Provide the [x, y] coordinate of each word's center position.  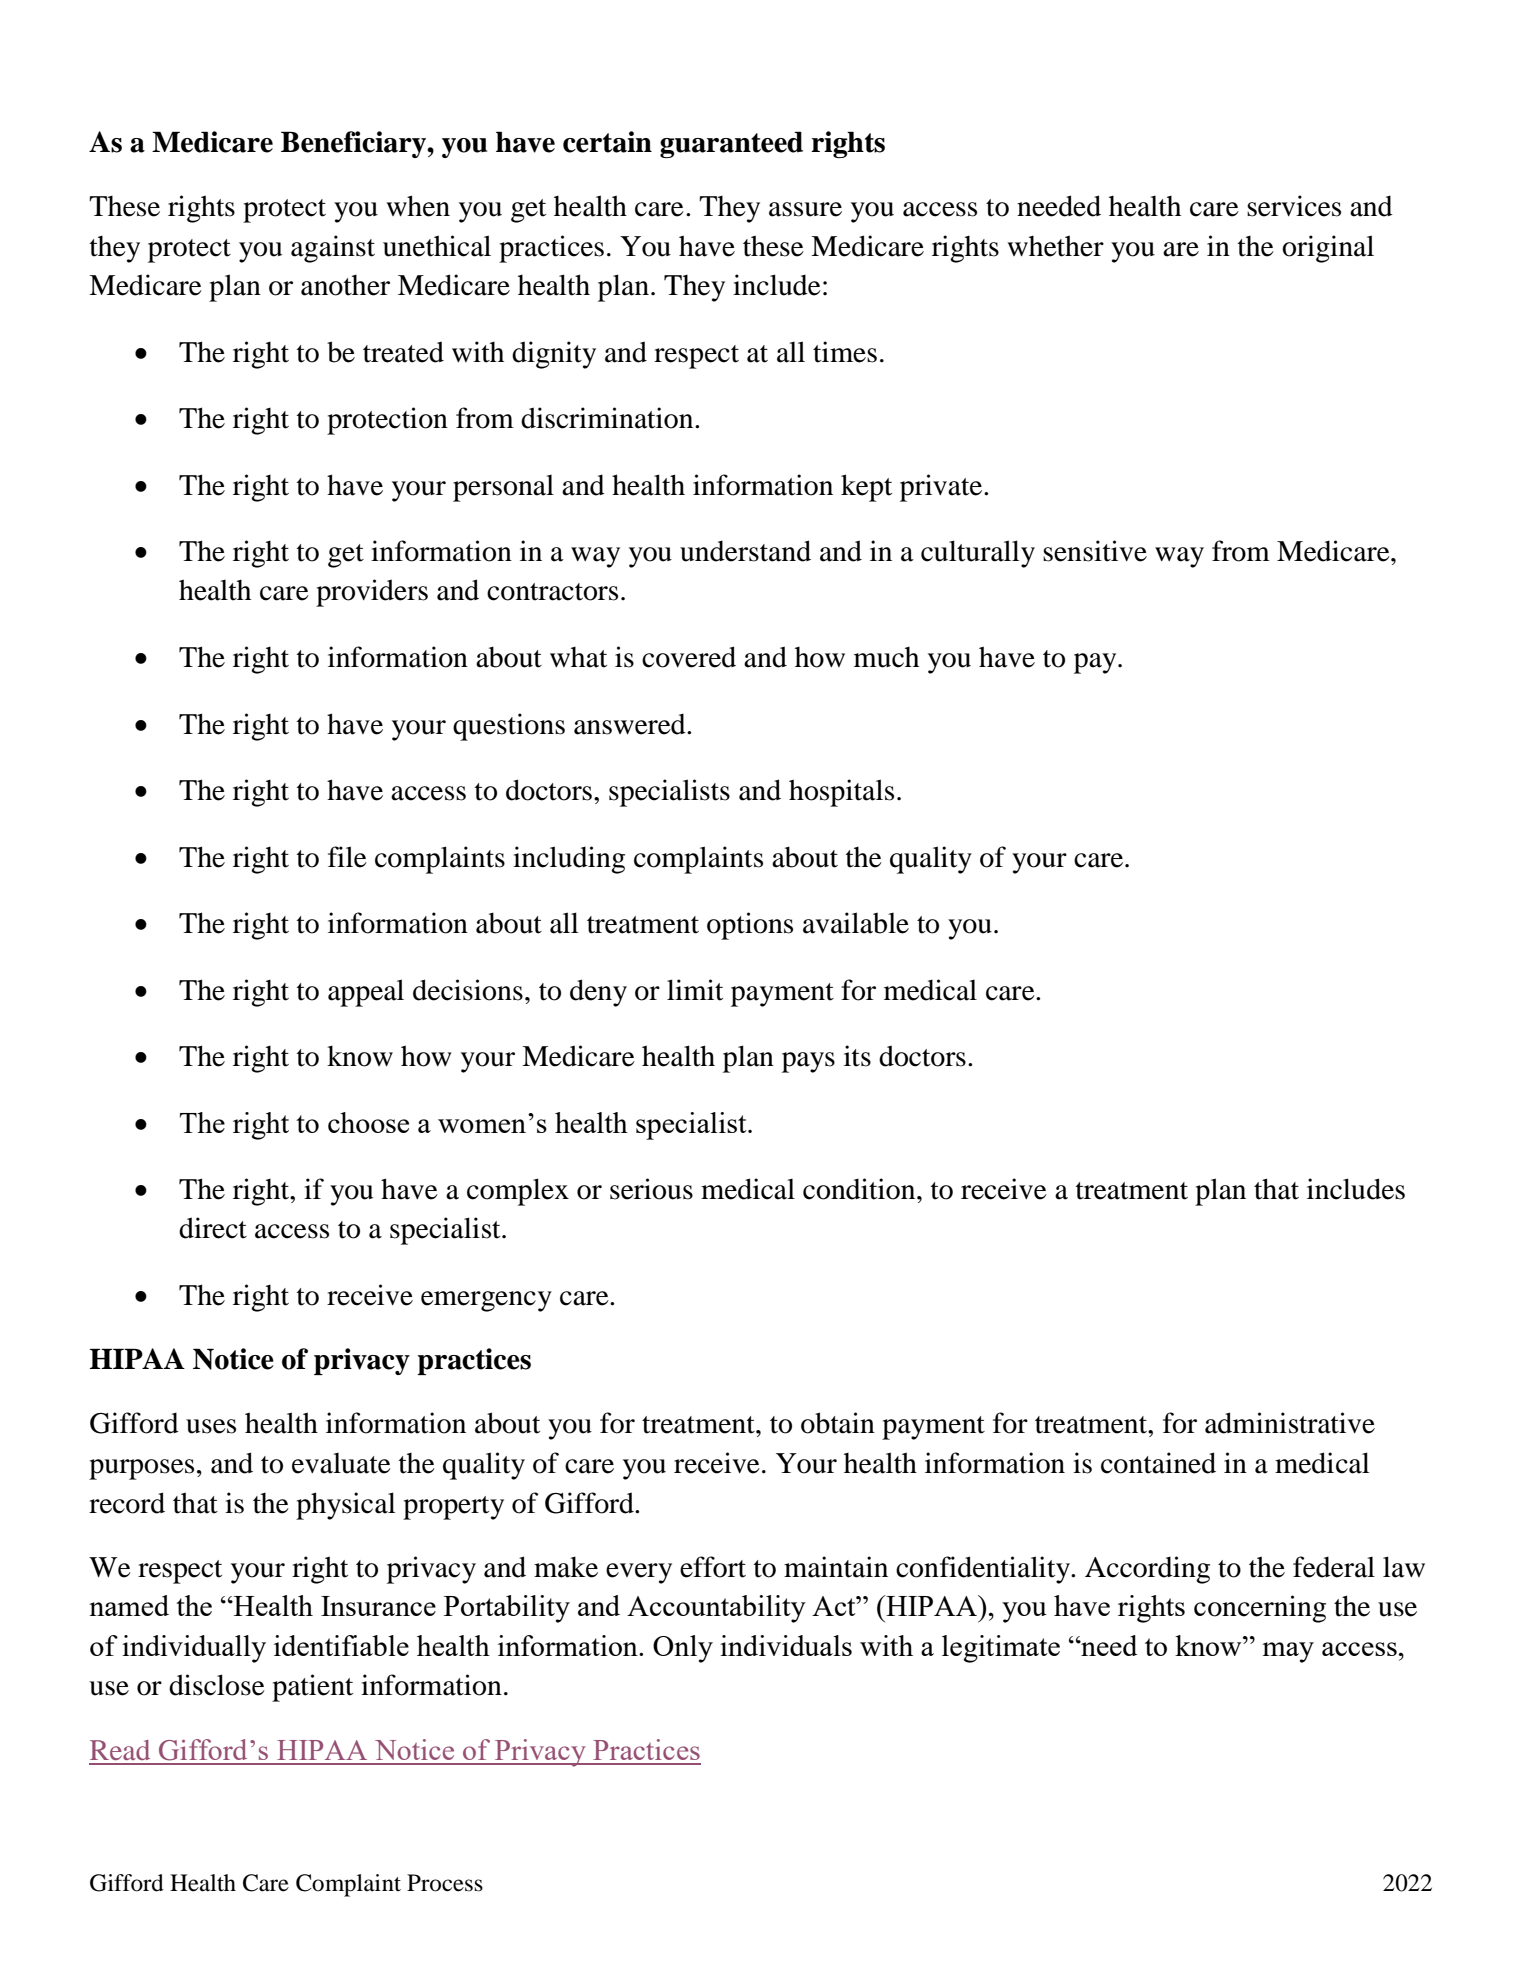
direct [213, 1228]
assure [805, 209]
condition [860, 1189]
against [333, 249]
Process [445, 1883]
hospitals [841, 793]
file [347, 857]
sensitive [1095, 551]
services [1294, 206]
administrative [1290, 1423]
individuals [786, 1645]
